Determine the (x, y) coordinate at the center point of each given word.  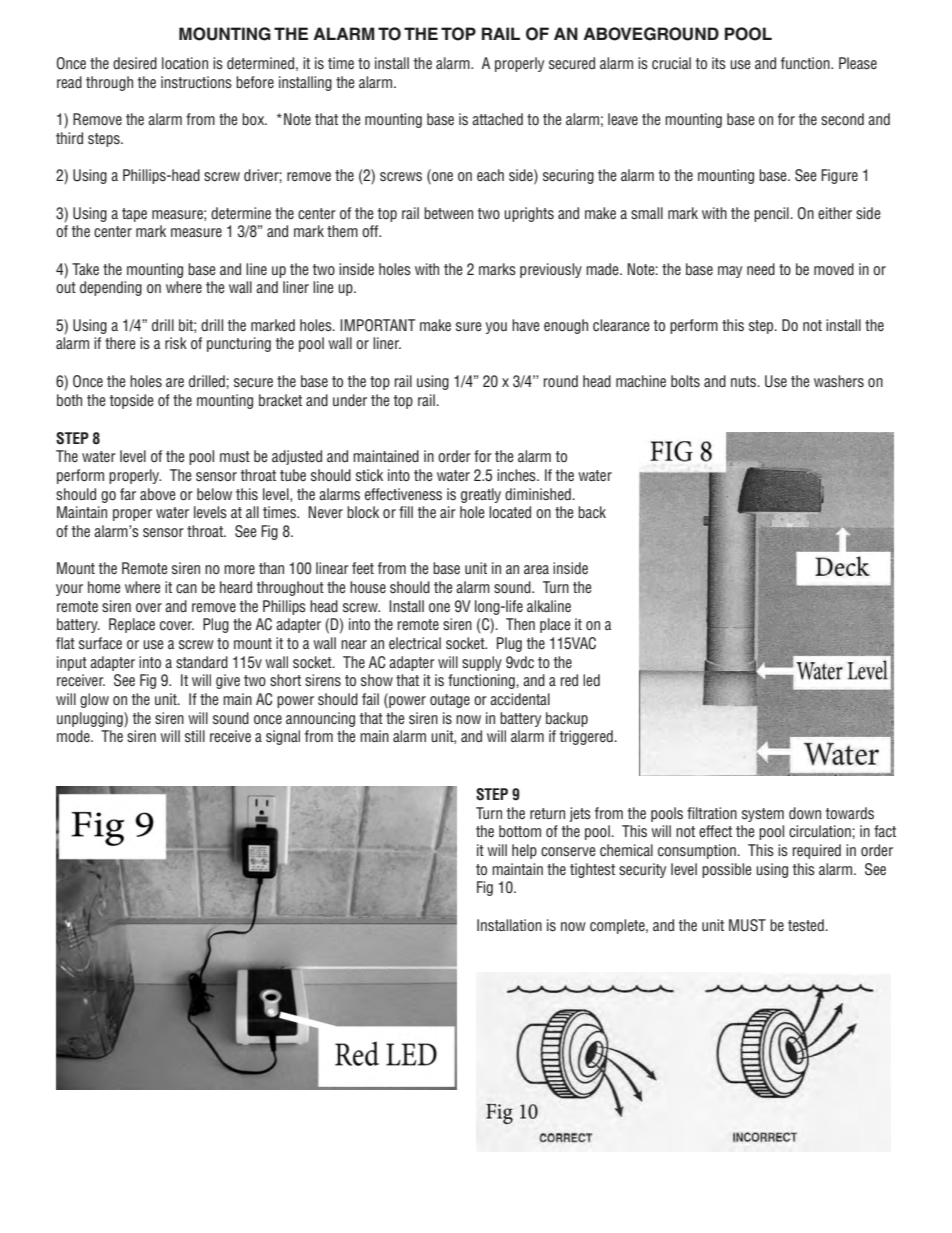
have (526, 325)
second (842, 119)
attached (497, 119)
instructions (196, 82)
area (536, 569)
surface (100, 643)
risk (176, 343)
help (524, 851)
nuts (745, 381)
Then (520, 624)
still (195, 736)
